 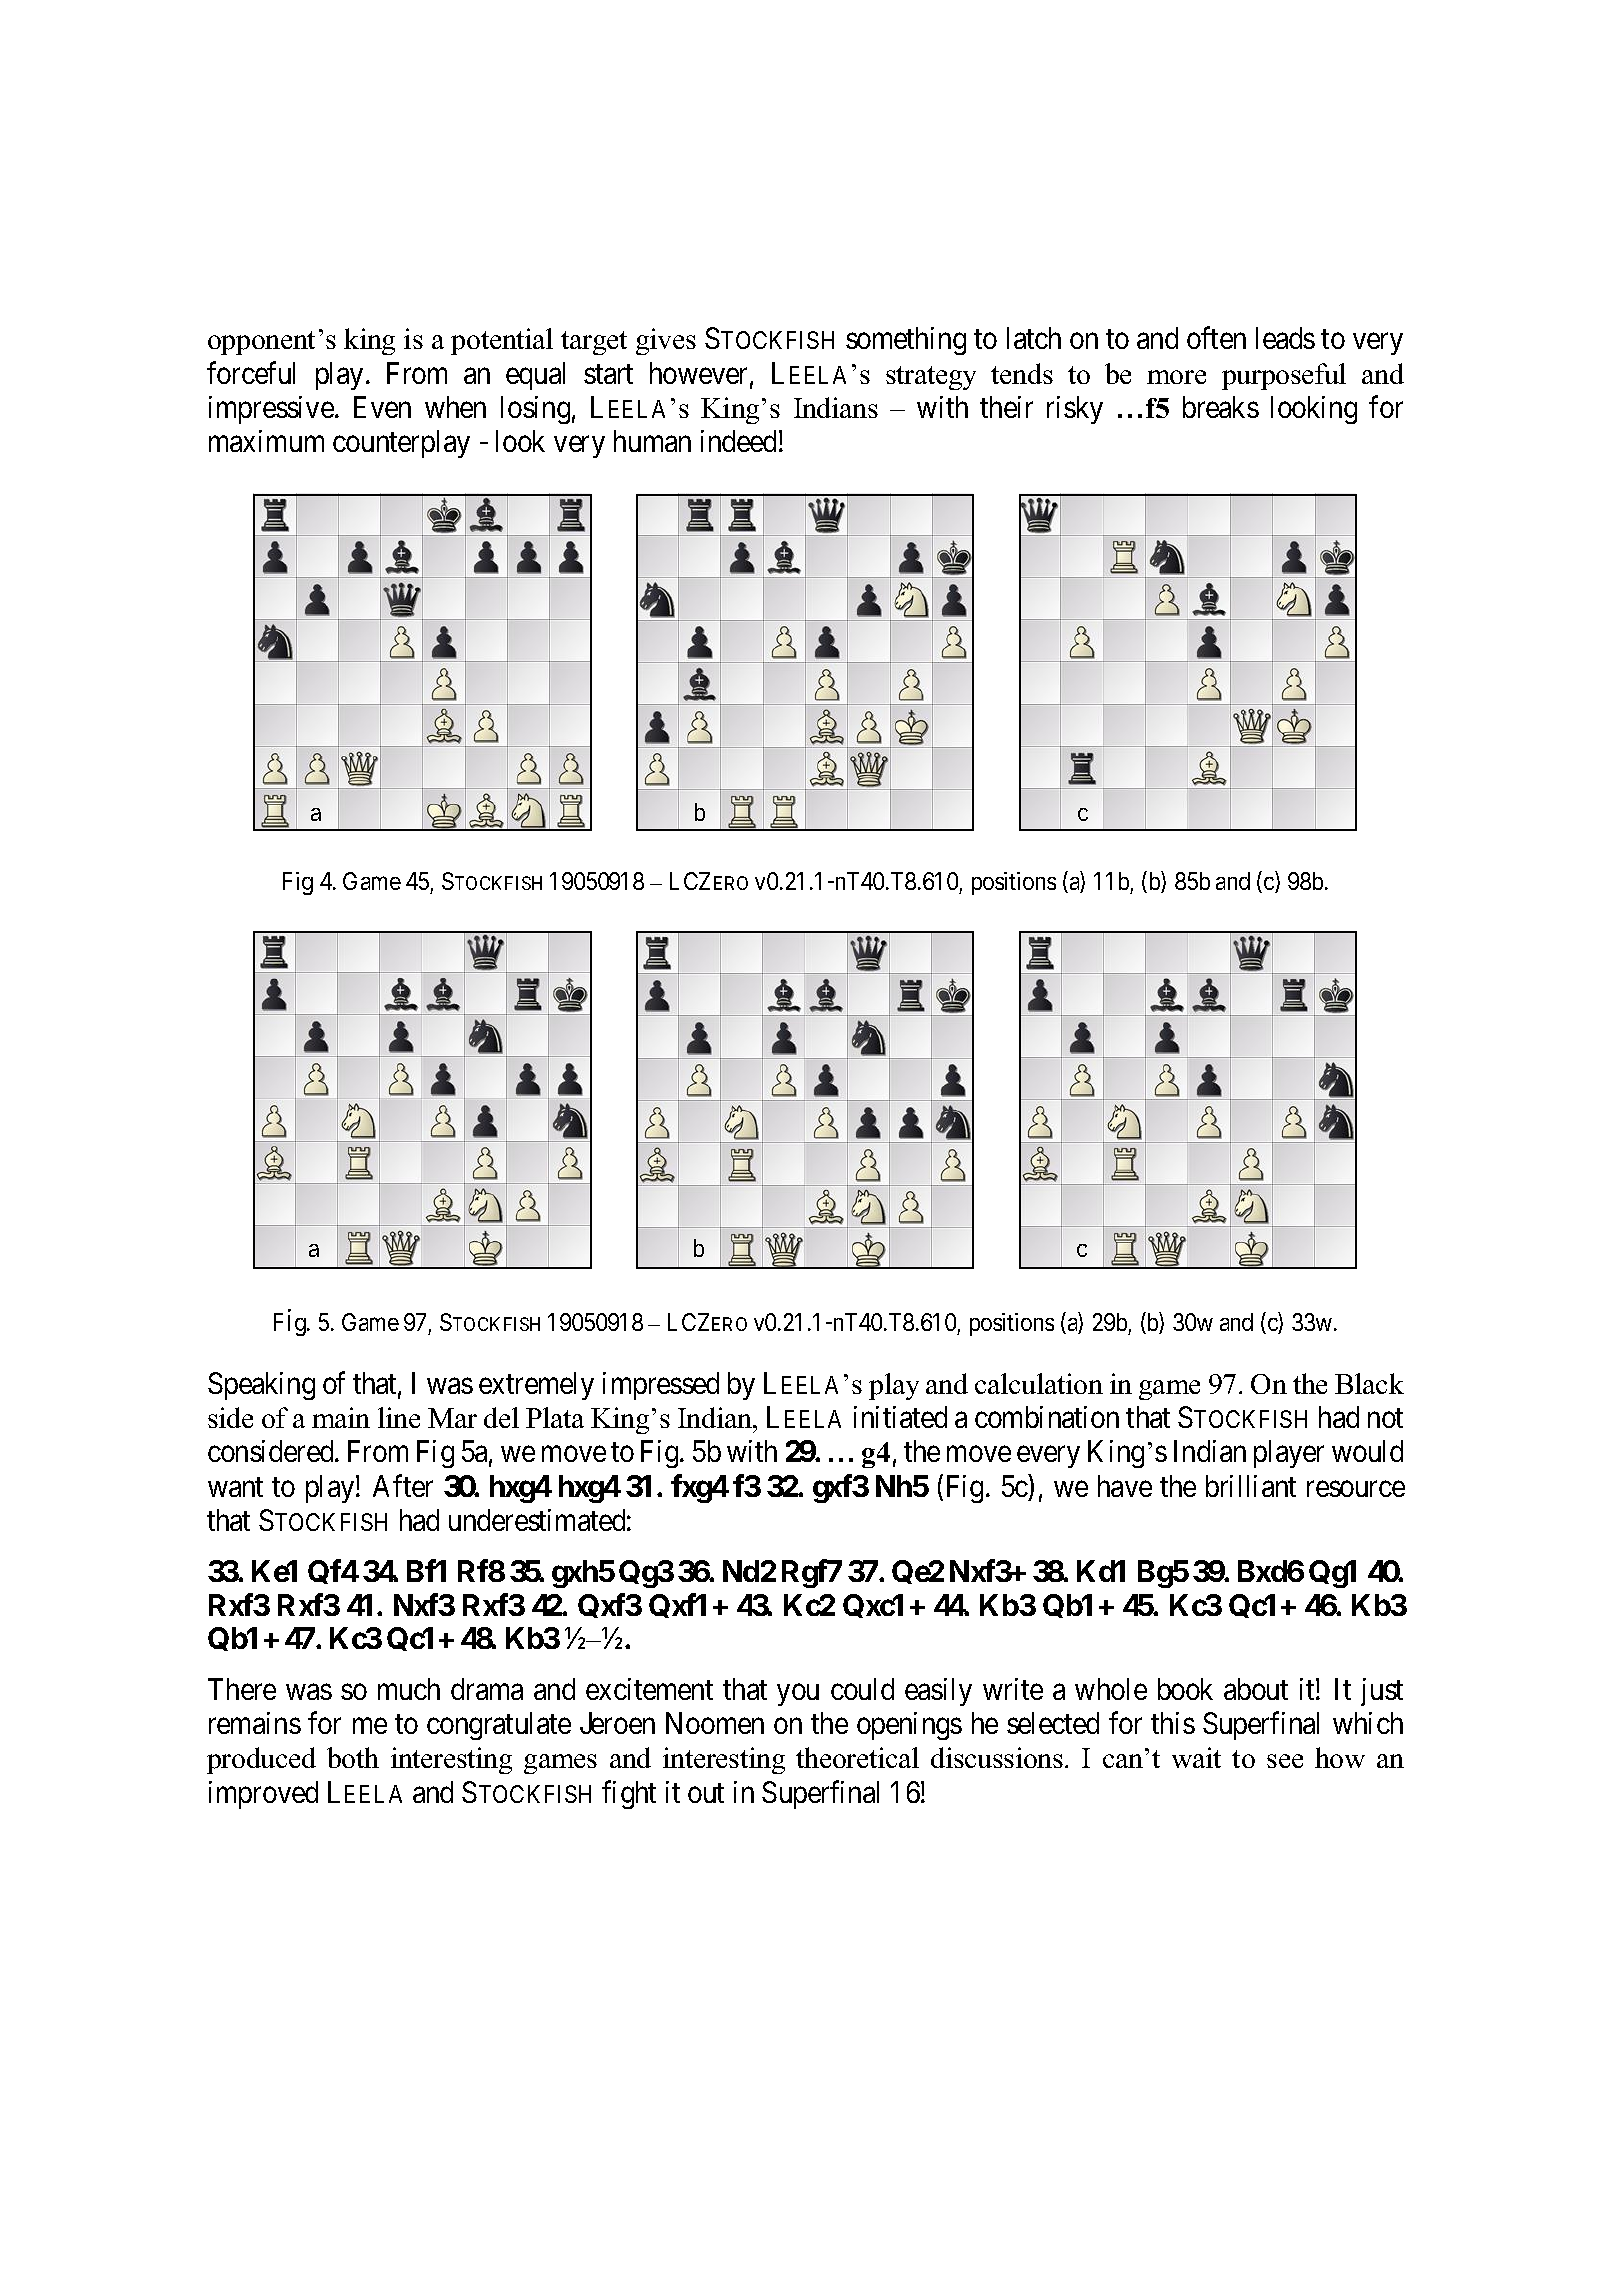 What do you see at coordinates (266, 441) in the screenshot?
I see `maximum` at bounding box center [266, 441].
